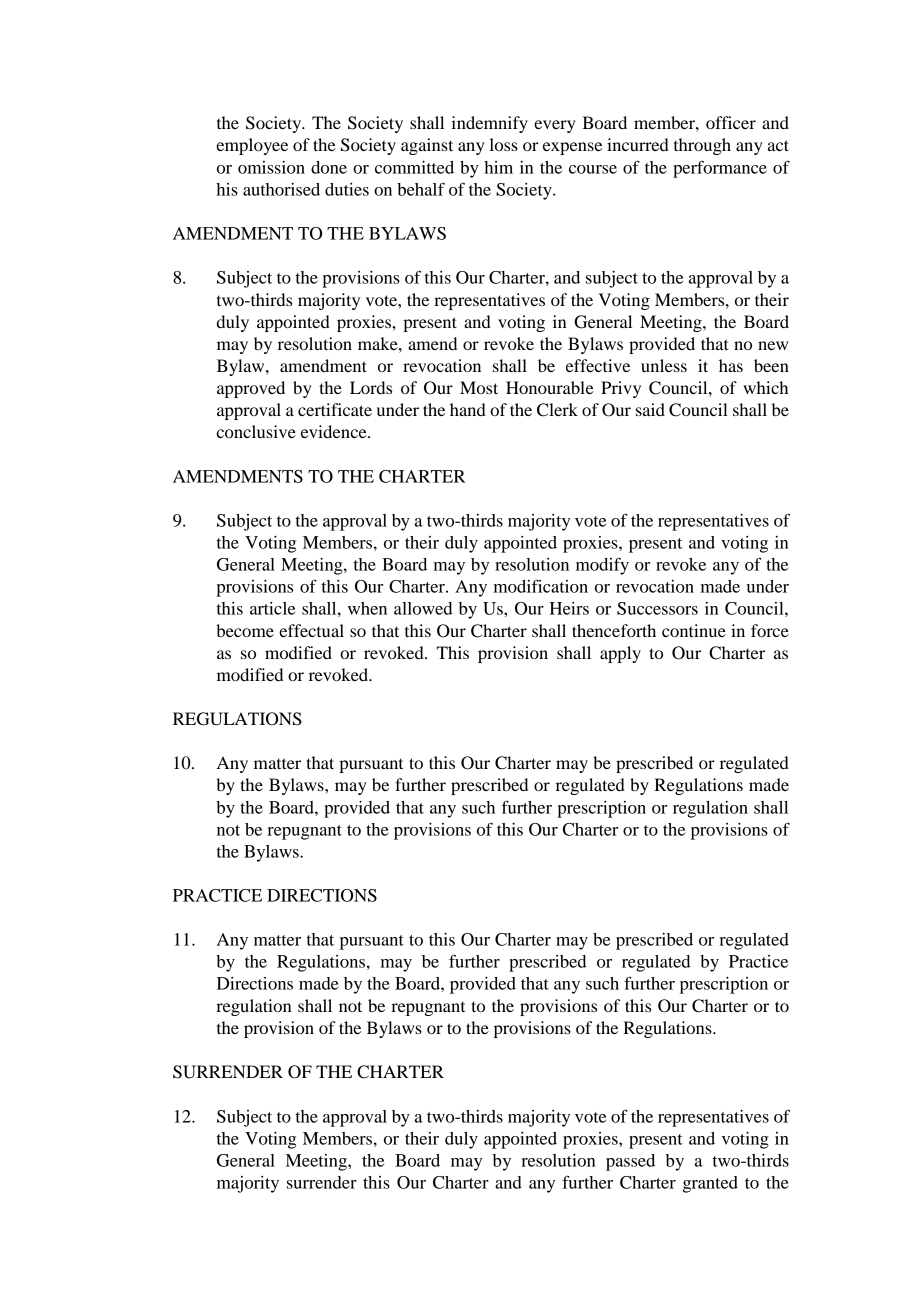 The height and width of the screenshot is (1308, 924). Describe the element at coordinates (694, 630) in the screenshot. I see `continue` at that location.
